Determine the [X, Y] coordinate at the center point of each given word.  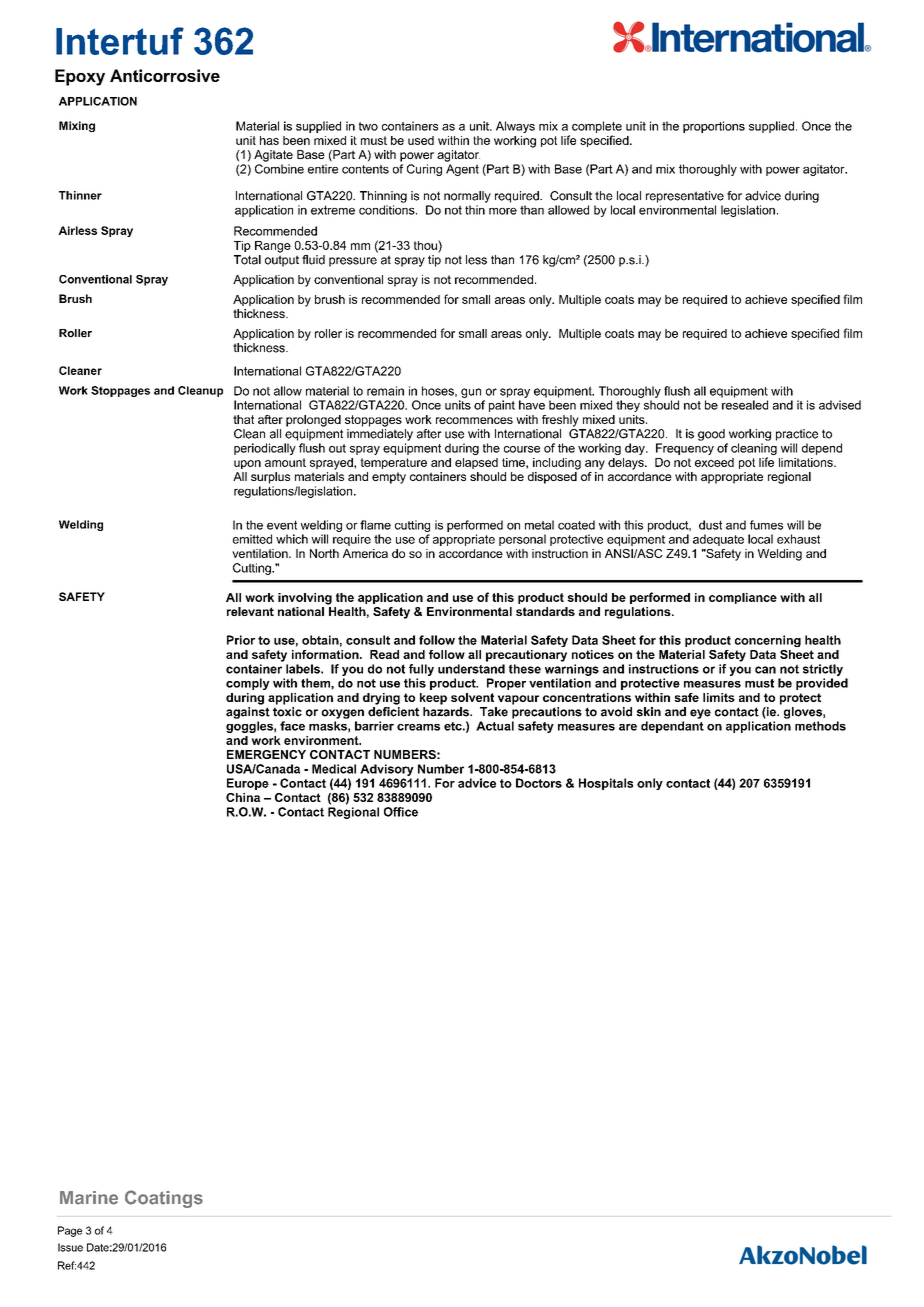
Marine [89, 1198]
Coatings [164, 1199]
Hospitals [606, 784]
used [421, 140]
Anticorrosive [165, 75]
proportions [714, 127]
